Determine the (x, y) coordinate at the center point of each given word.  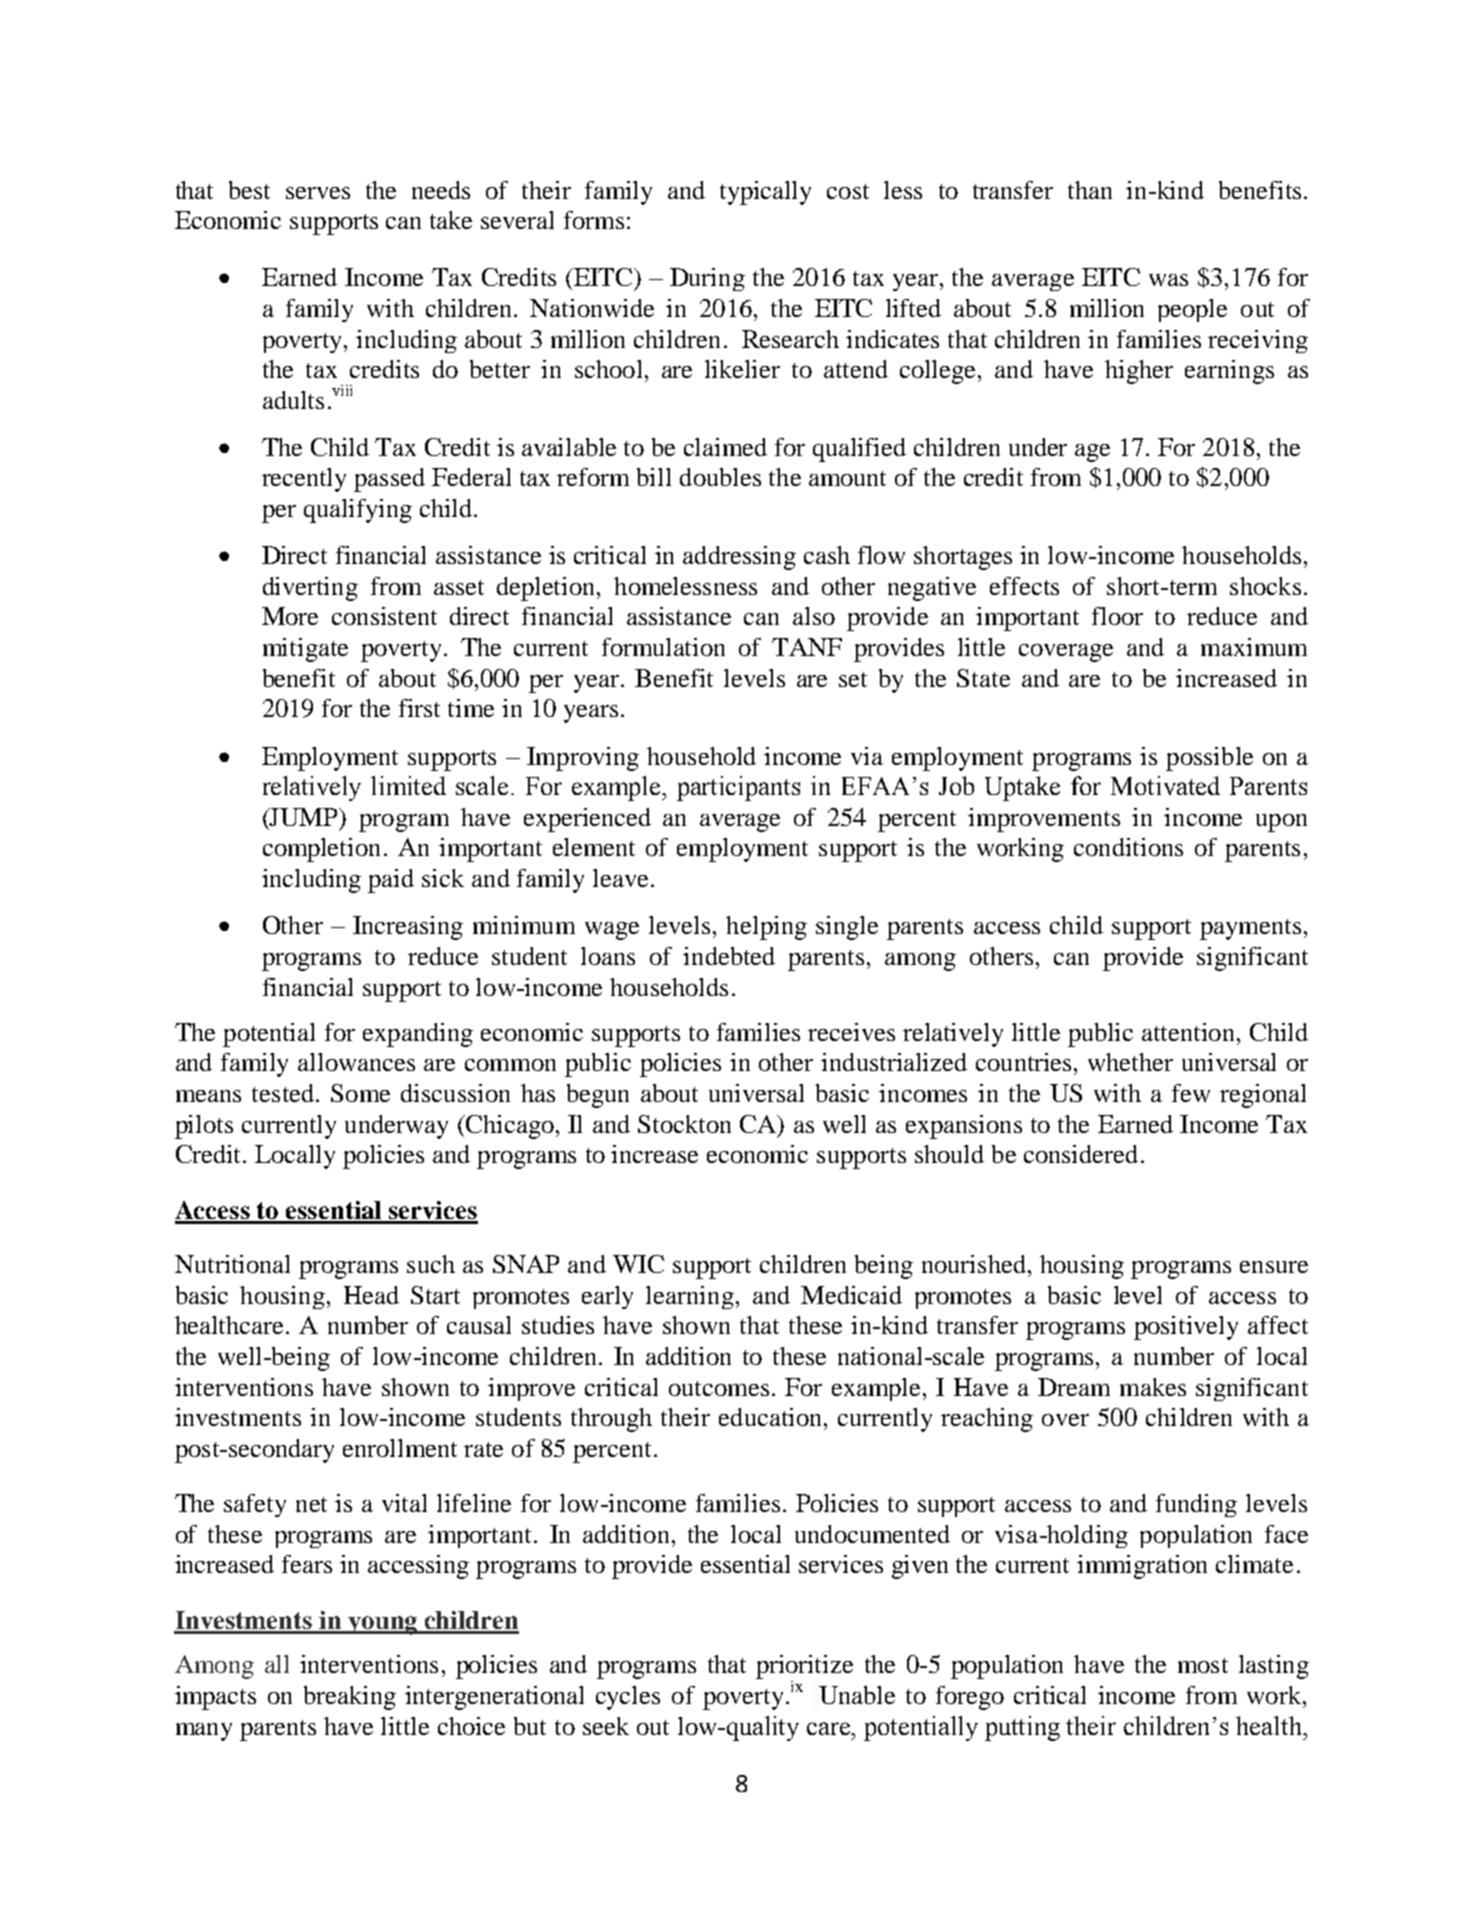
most (1203, 1665)
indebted (729, 956)
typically (765, 193)
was (1168, 280)
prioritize (804, 1668)
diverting (310, 589)
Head (371, 1295)
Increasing (408, 928)
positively (1186, 1328)
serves (318, 193)
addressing (739, 558)
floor (1117, 616)
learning (690, 1297)
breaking (350, 1698)
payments (1250, 929)
